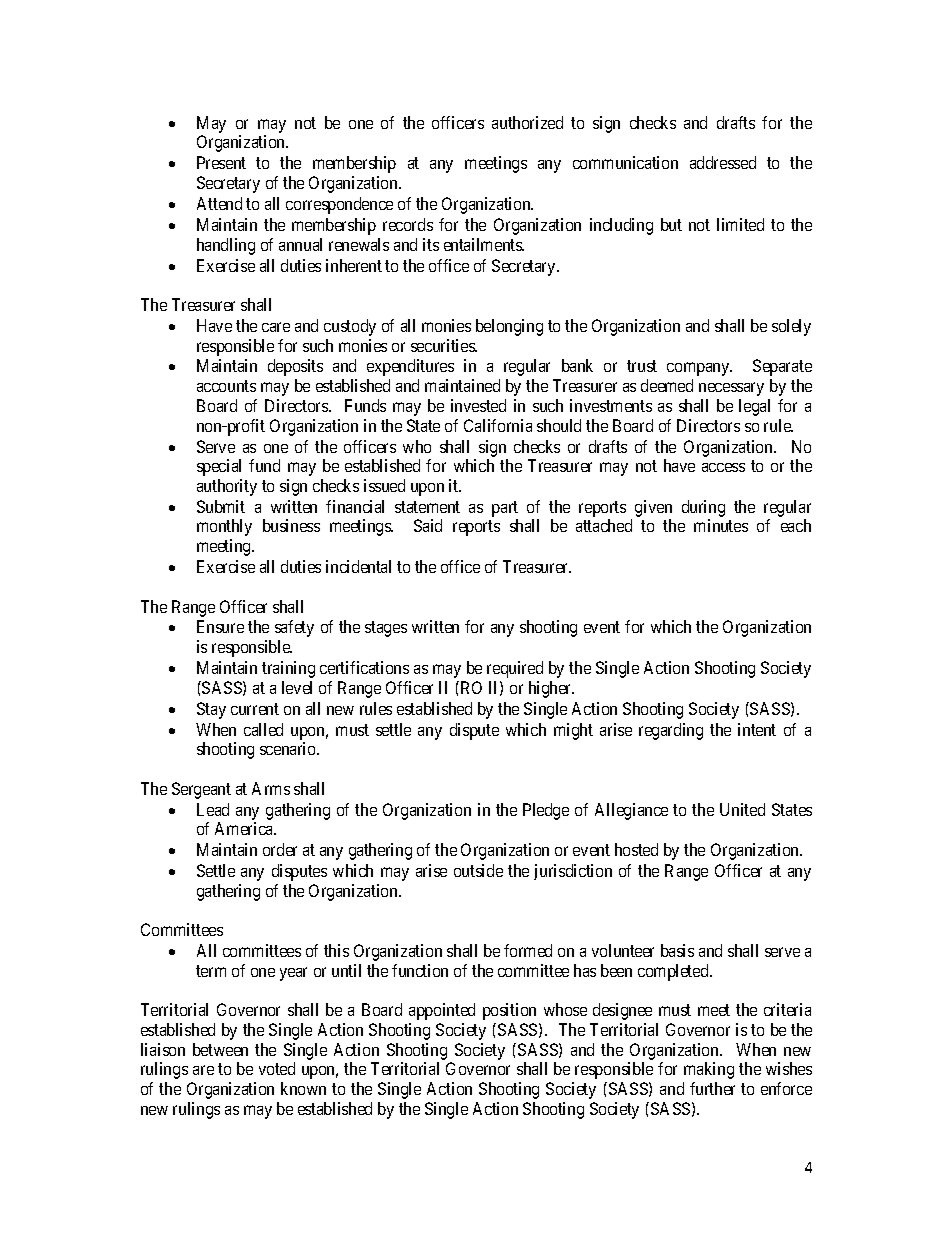 Image resolution: width=952 pixels, height=1233 pixels. I want to click on authorized, so click(527, 122).
